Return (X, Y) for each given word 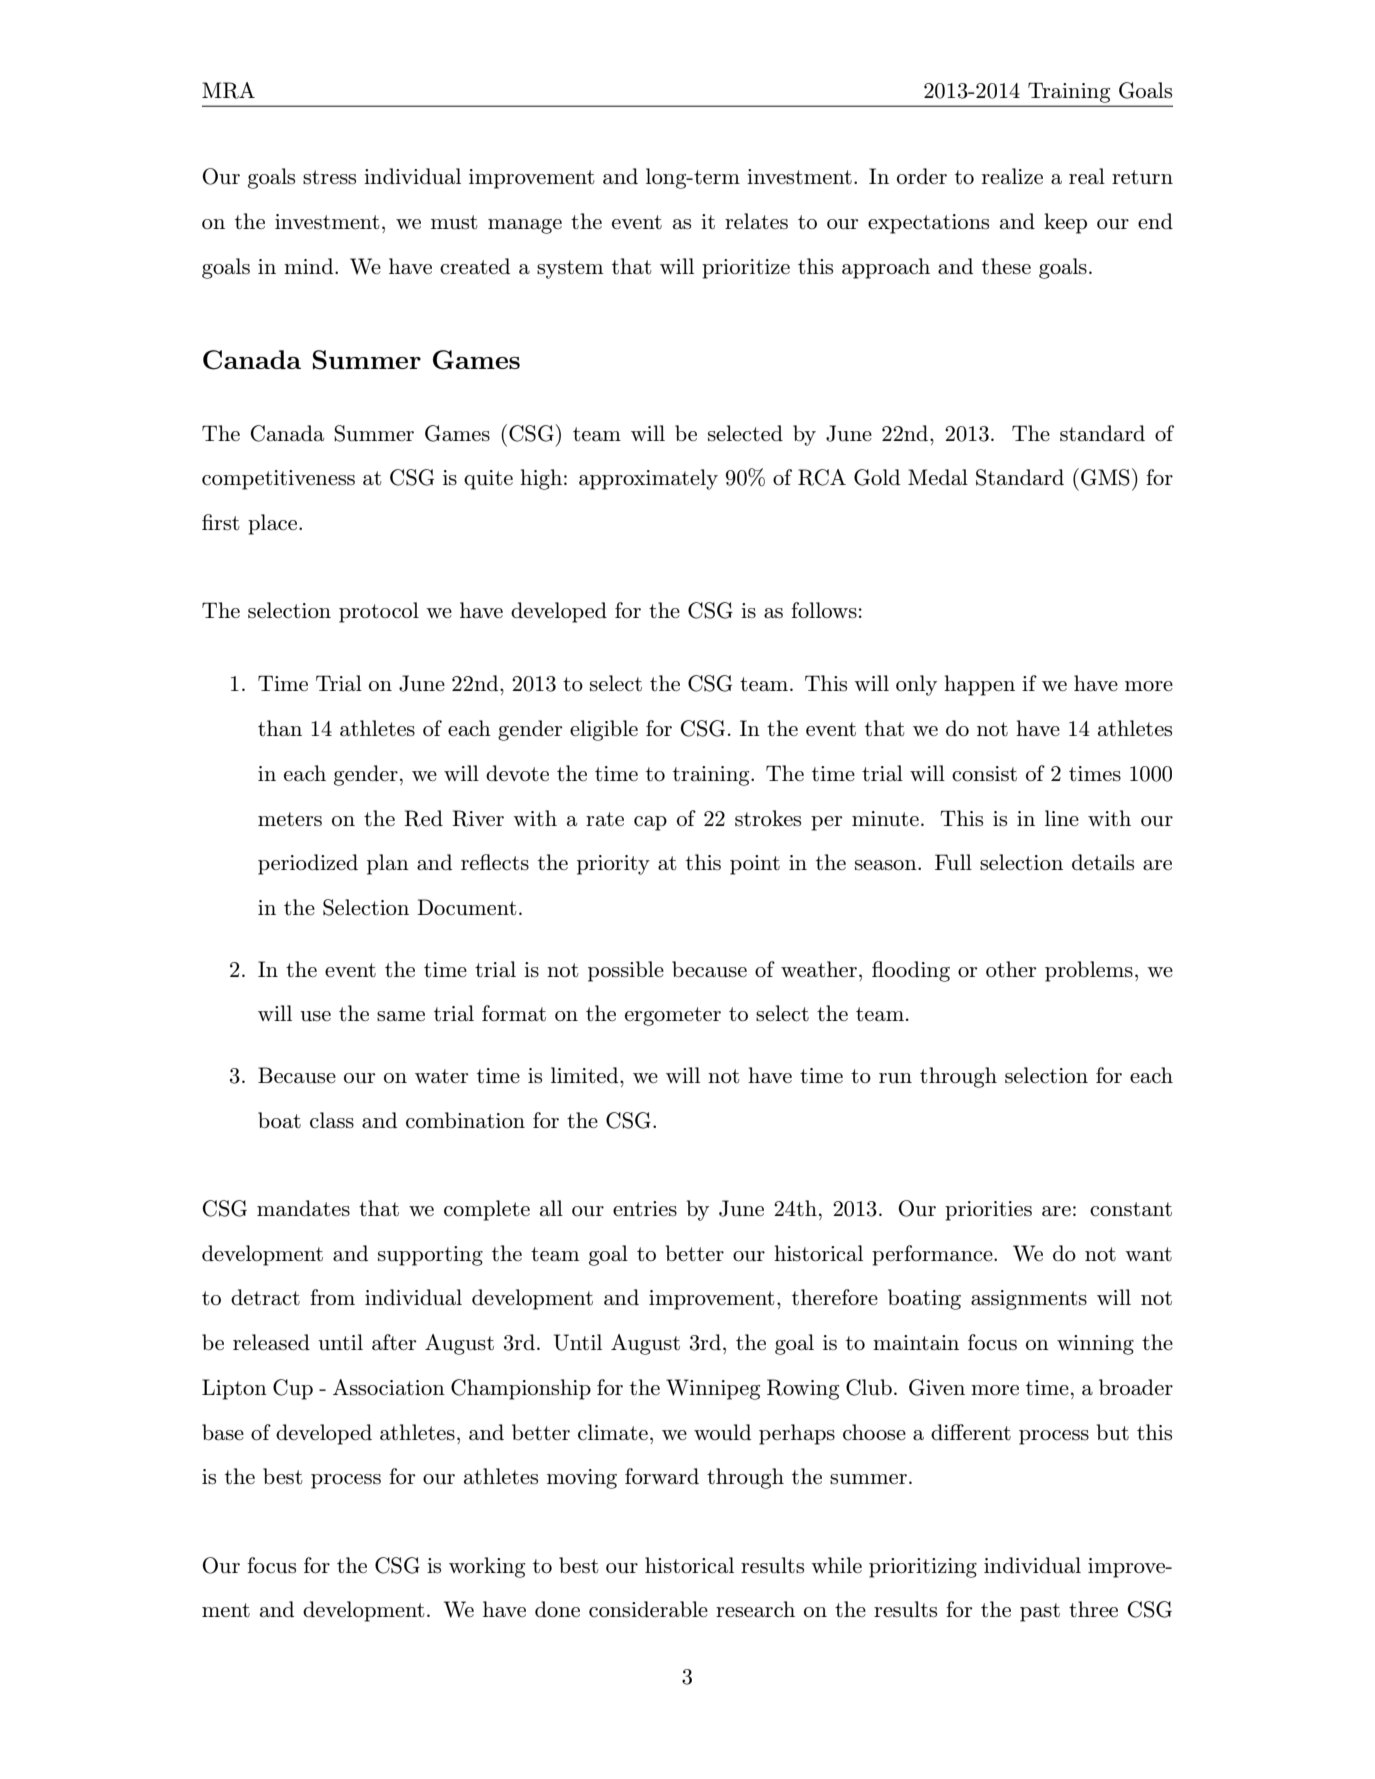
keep (1065, 223)
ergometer (673, 1016)
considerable (648, 1609)
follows (824, 610)
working (487, 1567)
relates (756, 221)
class (332, 1120)
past (1040, 1612)
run (895, 1078)
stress (329, 177)
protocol (379, 612)
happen (979, 685)
